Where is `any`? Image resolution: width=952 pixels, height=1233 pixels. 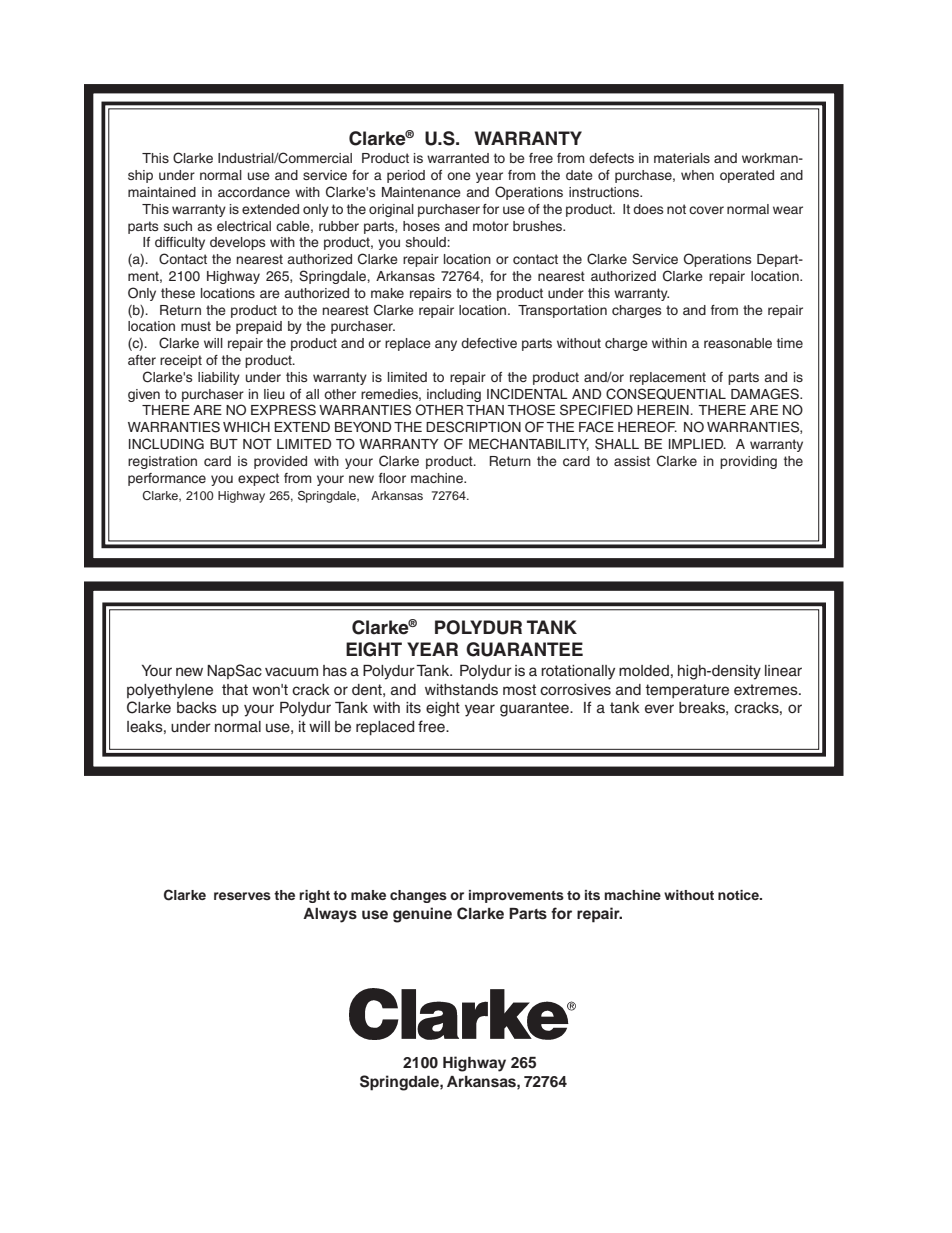 any is located at coordinates (446, 345).
